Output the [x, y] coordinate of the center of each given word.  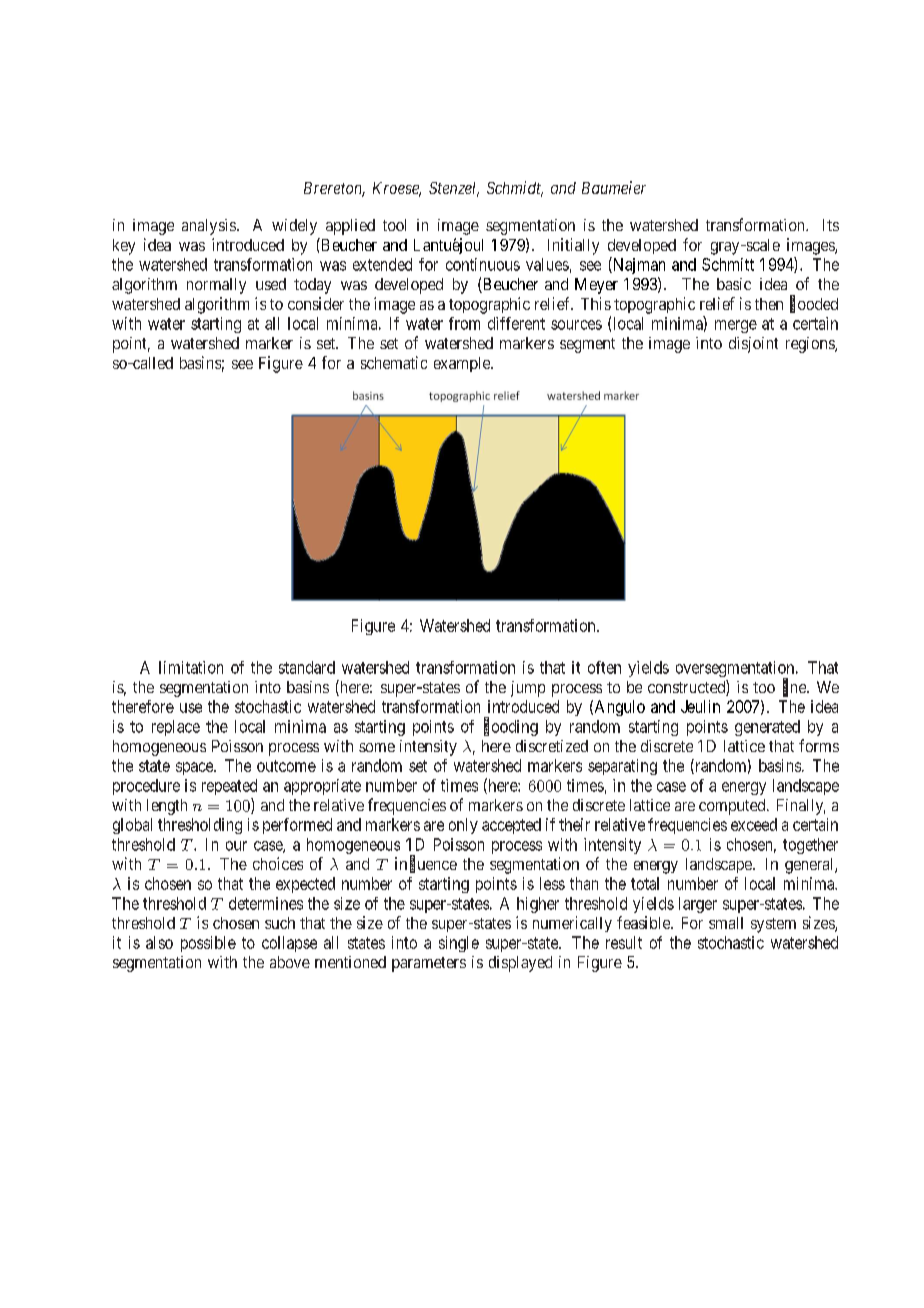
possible [208, 944]
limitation [191, 667]
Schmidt [515, 189]
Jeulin [700, 706]
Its [831, 225]
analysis [209, 227]
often [604, 667]
